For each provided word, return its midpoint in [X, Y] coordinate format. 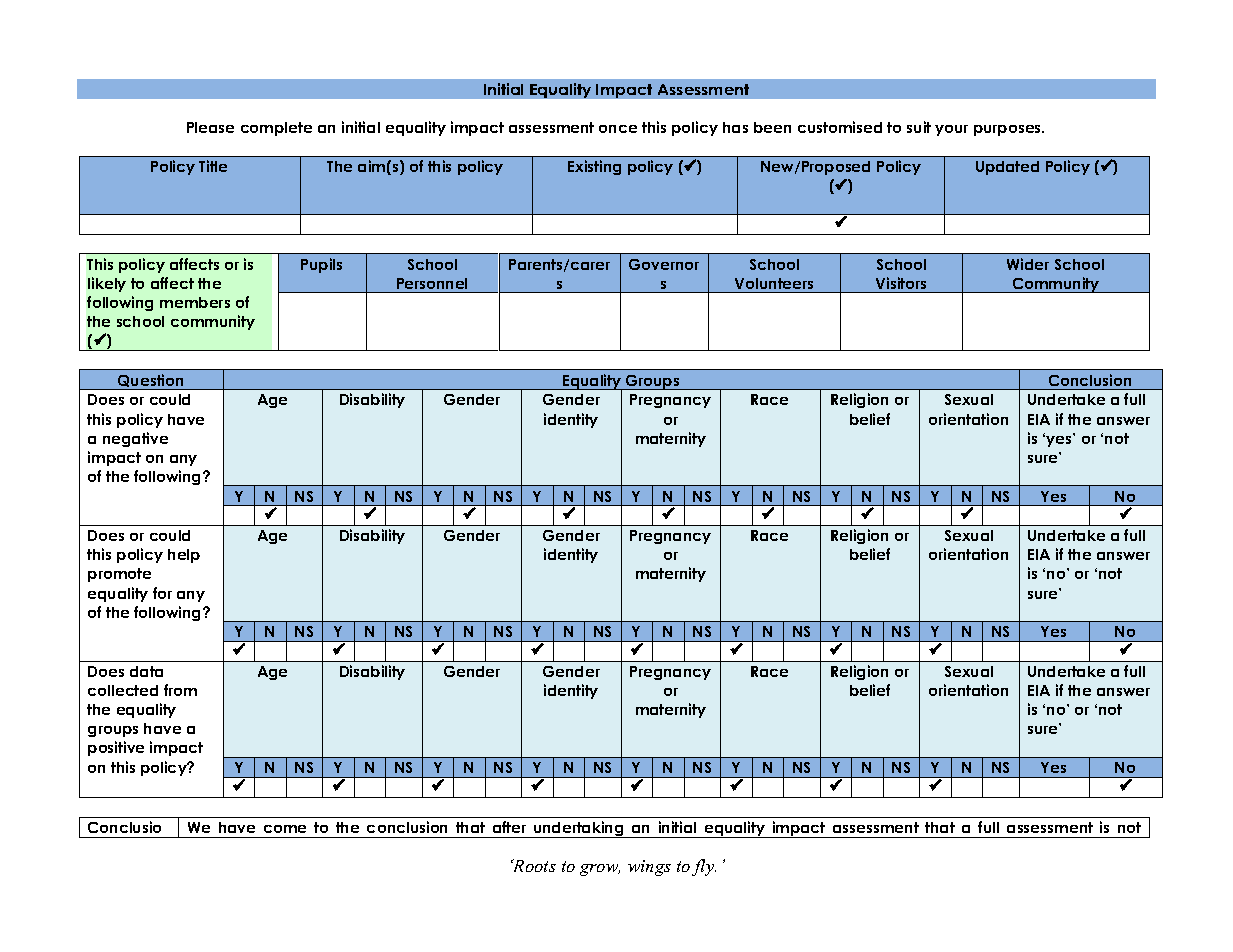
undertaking [579, 829]
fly [704, 867]
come [285, 829]
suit [919, 127]
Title [213, 166]
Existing [594, 167]
